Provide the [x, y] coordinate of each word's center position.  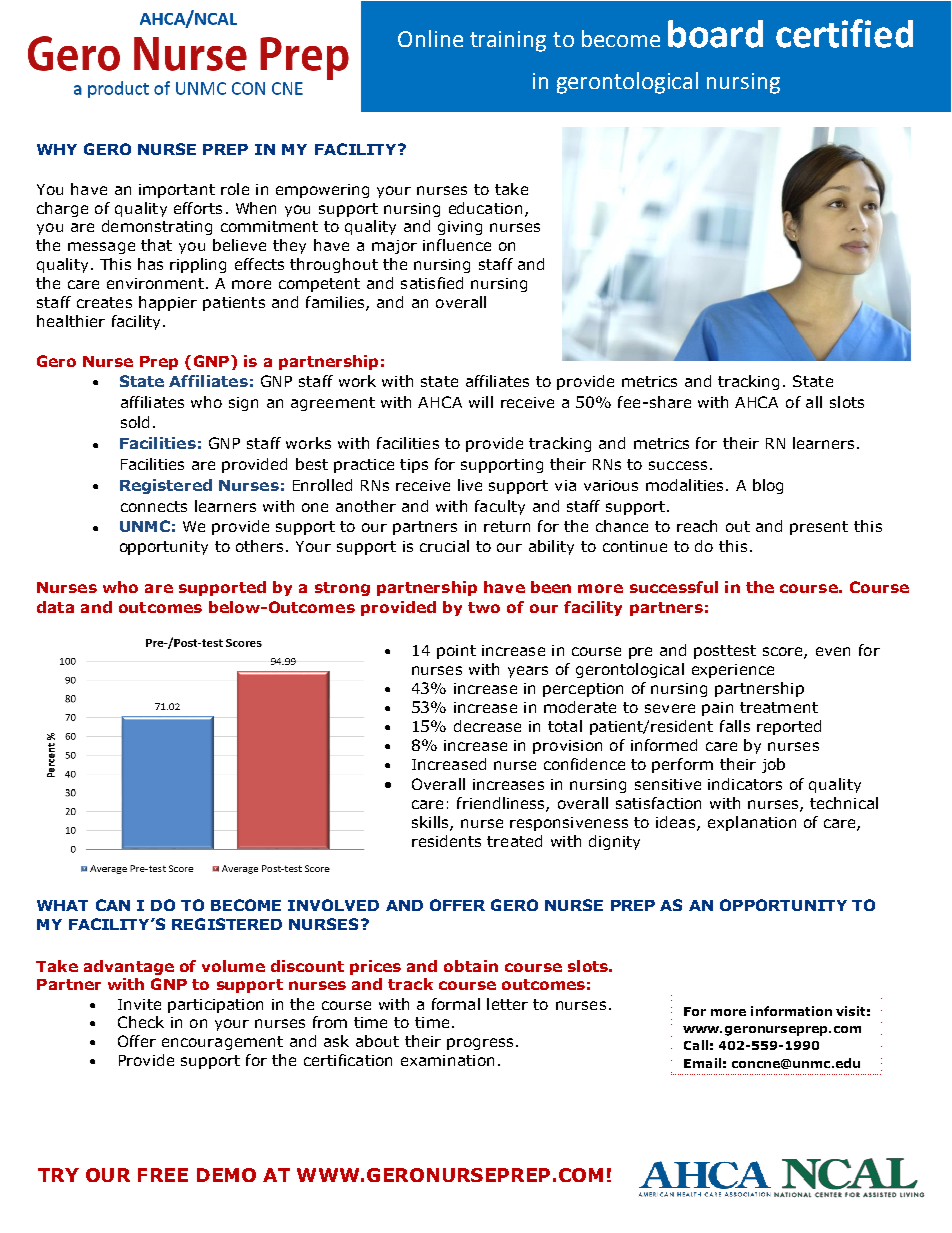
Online [430, 38]
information [791, 1011]
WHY [57, 149]
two [484, 607]
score [784, 653]
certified [844, 33]
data [55, 607]
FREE [163, 1175]
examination [447, 1060]
